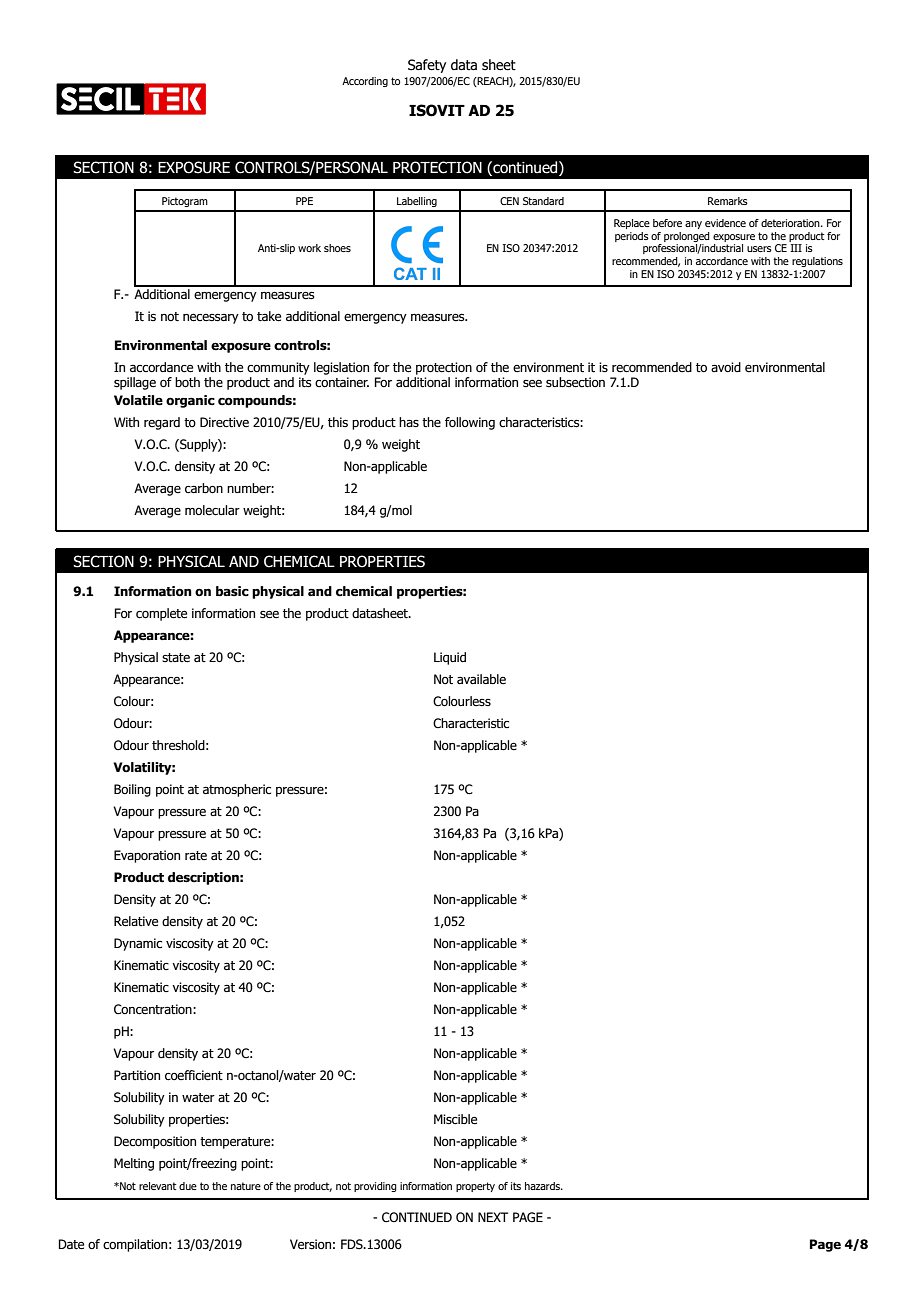 The image size is (924, 1308). What do you see at coordinates (147, 856) in the screenshot?
I see `Evaporation` at bounding box center [147, 856].
